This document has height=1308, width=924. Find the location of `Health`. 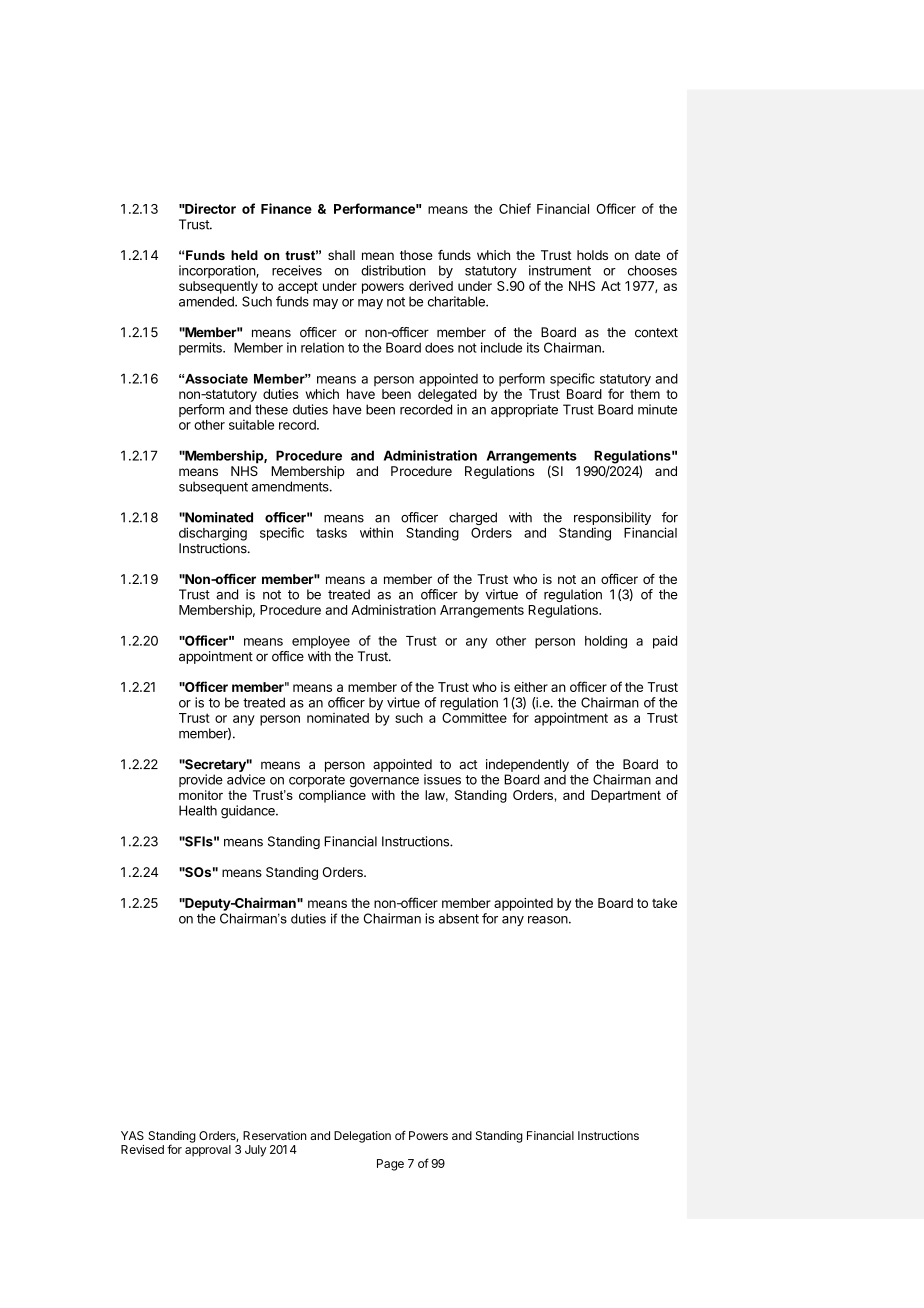

Health is located at coordinates (198, 810).
